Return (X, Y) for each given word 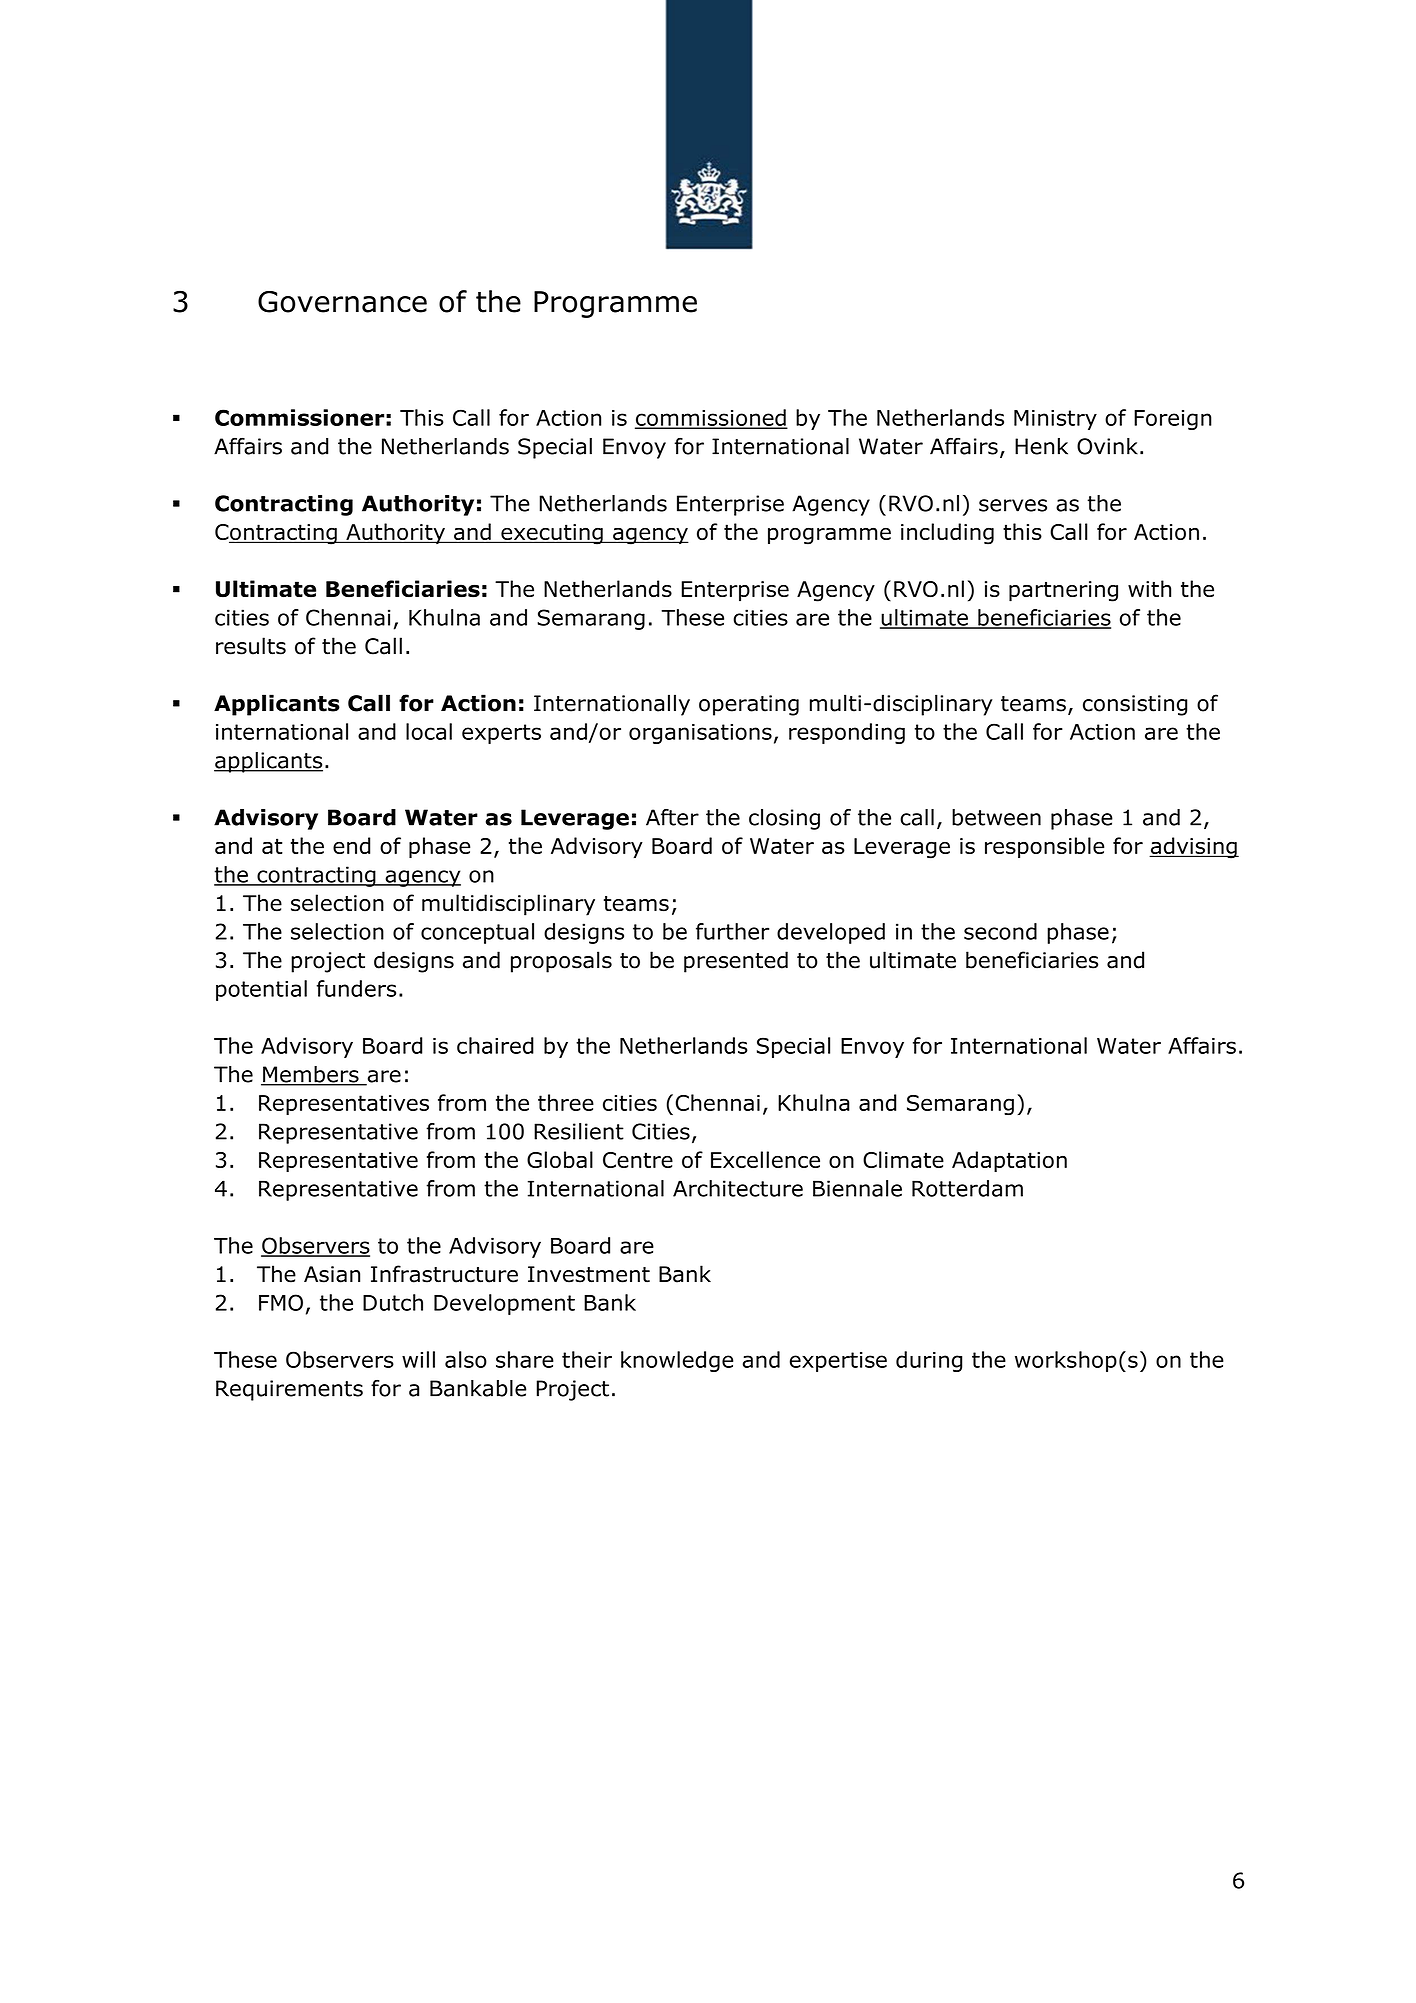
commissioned (711, 418)
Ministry (1055, 420)
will (418, 1359)
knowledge (677, 1361)
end (351, 845)
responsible (1044, 847)
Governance (342, 302)
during (929, 1361)
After (672, 817)
